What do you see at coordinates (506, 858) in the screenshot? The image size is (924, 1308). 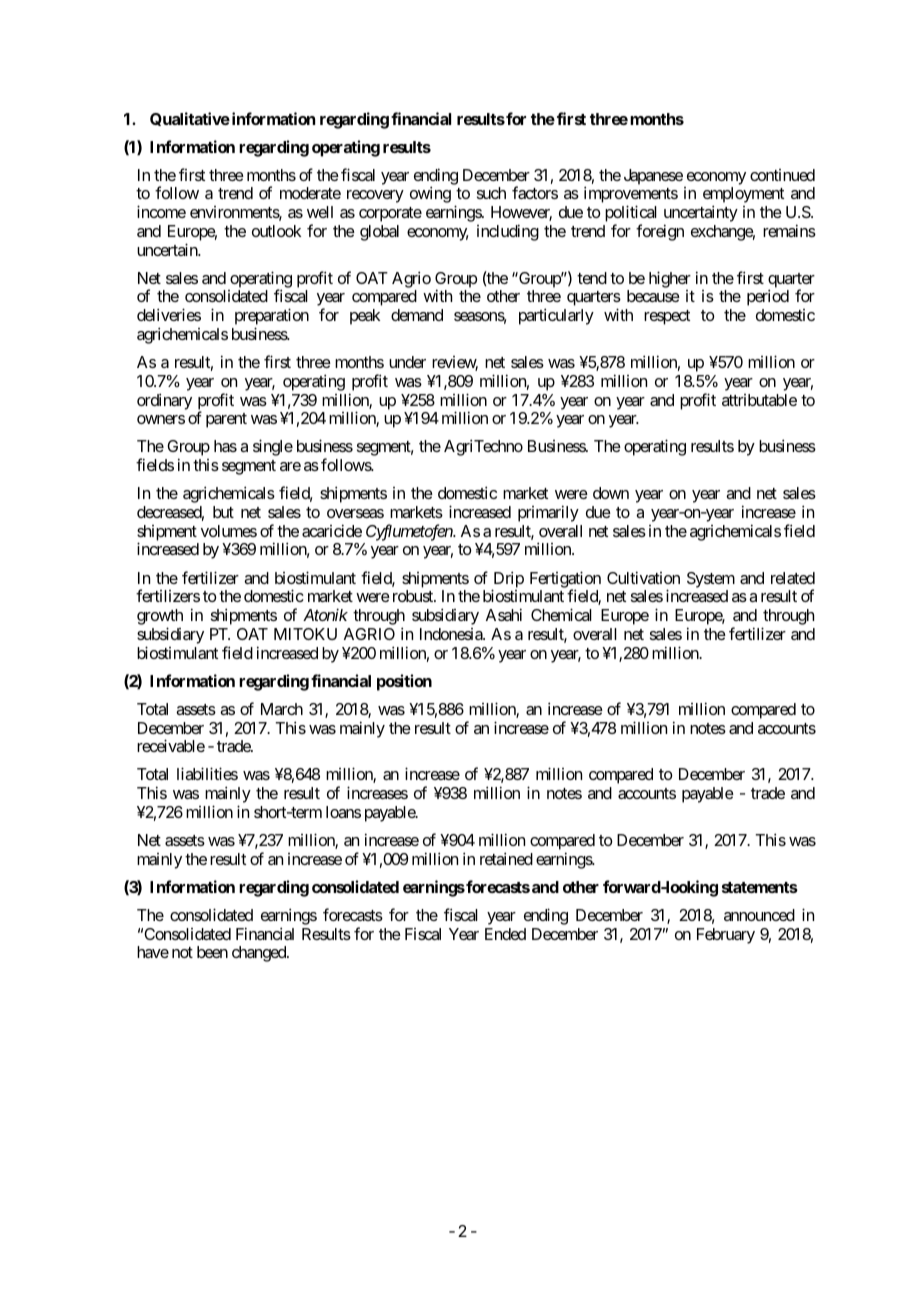 I see `retained` at bounding box center [506, 858].
